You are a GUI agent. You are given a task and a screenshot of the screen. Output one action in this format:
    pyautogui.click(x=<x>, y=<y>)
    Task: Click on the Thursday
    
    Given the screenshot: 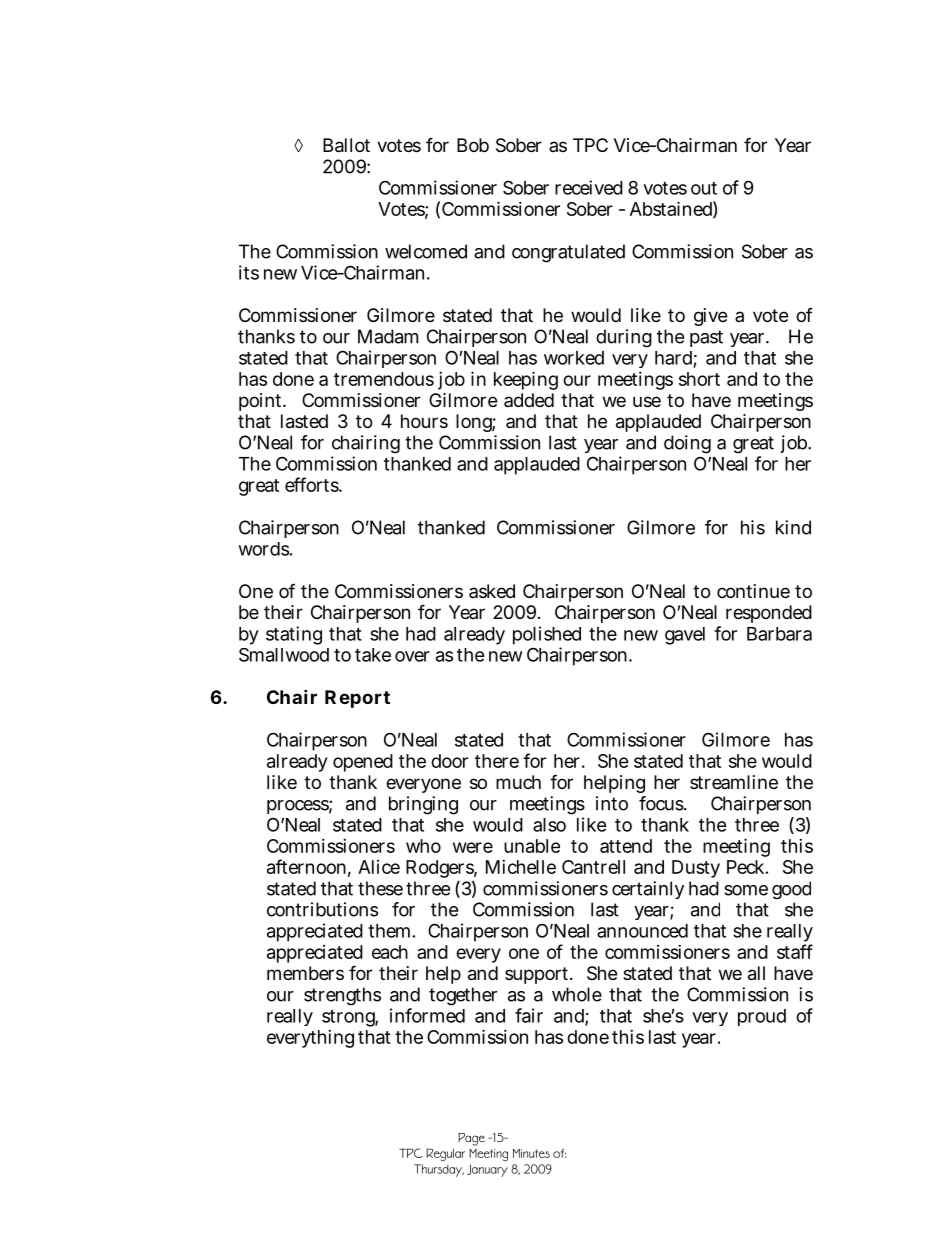 What is the action you would take?
    pyautogui.click(x=439, y=1170)
